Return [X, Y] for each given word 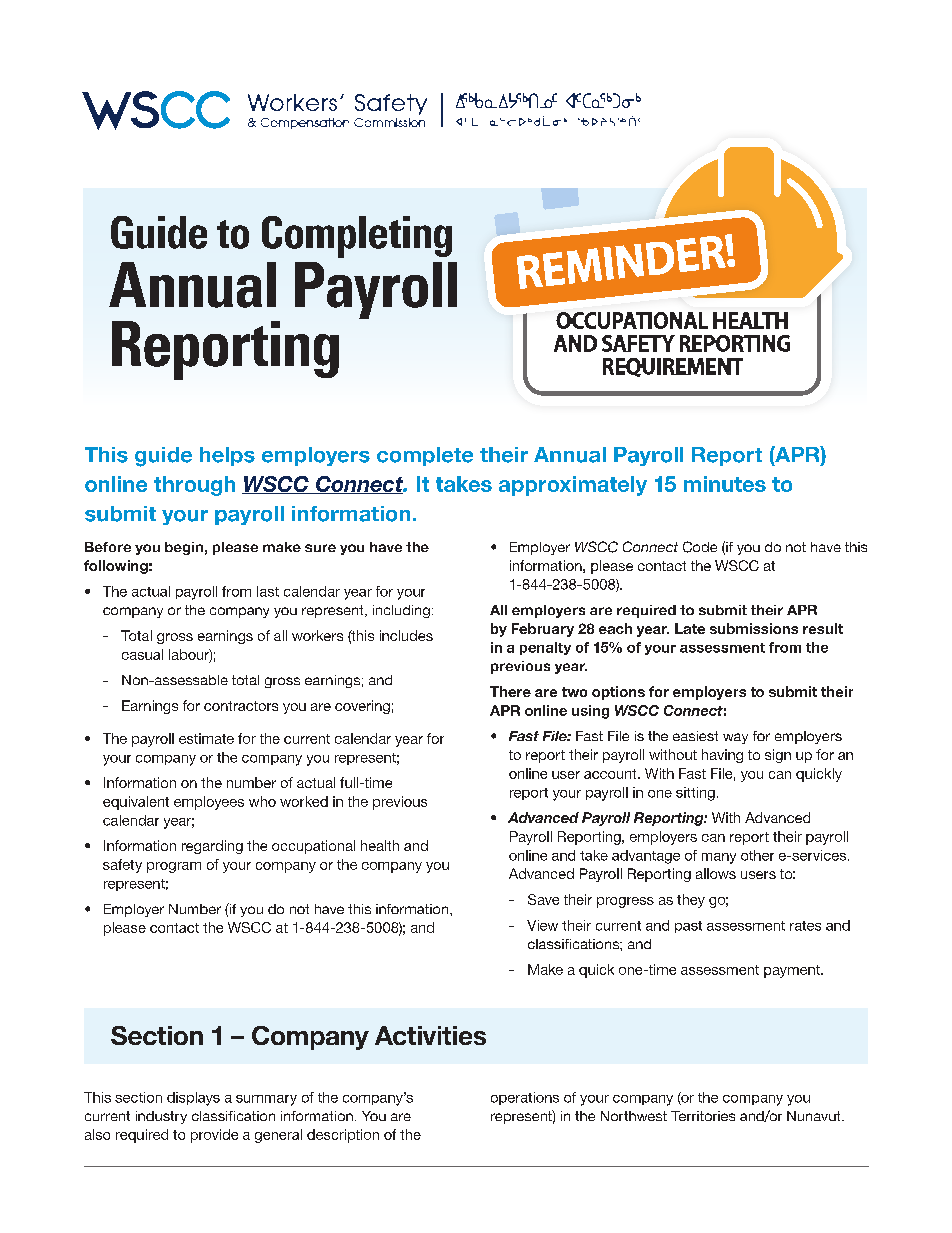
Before [108, 547]
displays [193, 1099]
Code [700, 547]
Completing [357, 237]
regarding [212, 847]
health [380, 845]
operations [525, 1098]
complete [425, 456]
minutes [725, 484]
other [757, 855]
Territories [703, 1116]
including [401, 611]
